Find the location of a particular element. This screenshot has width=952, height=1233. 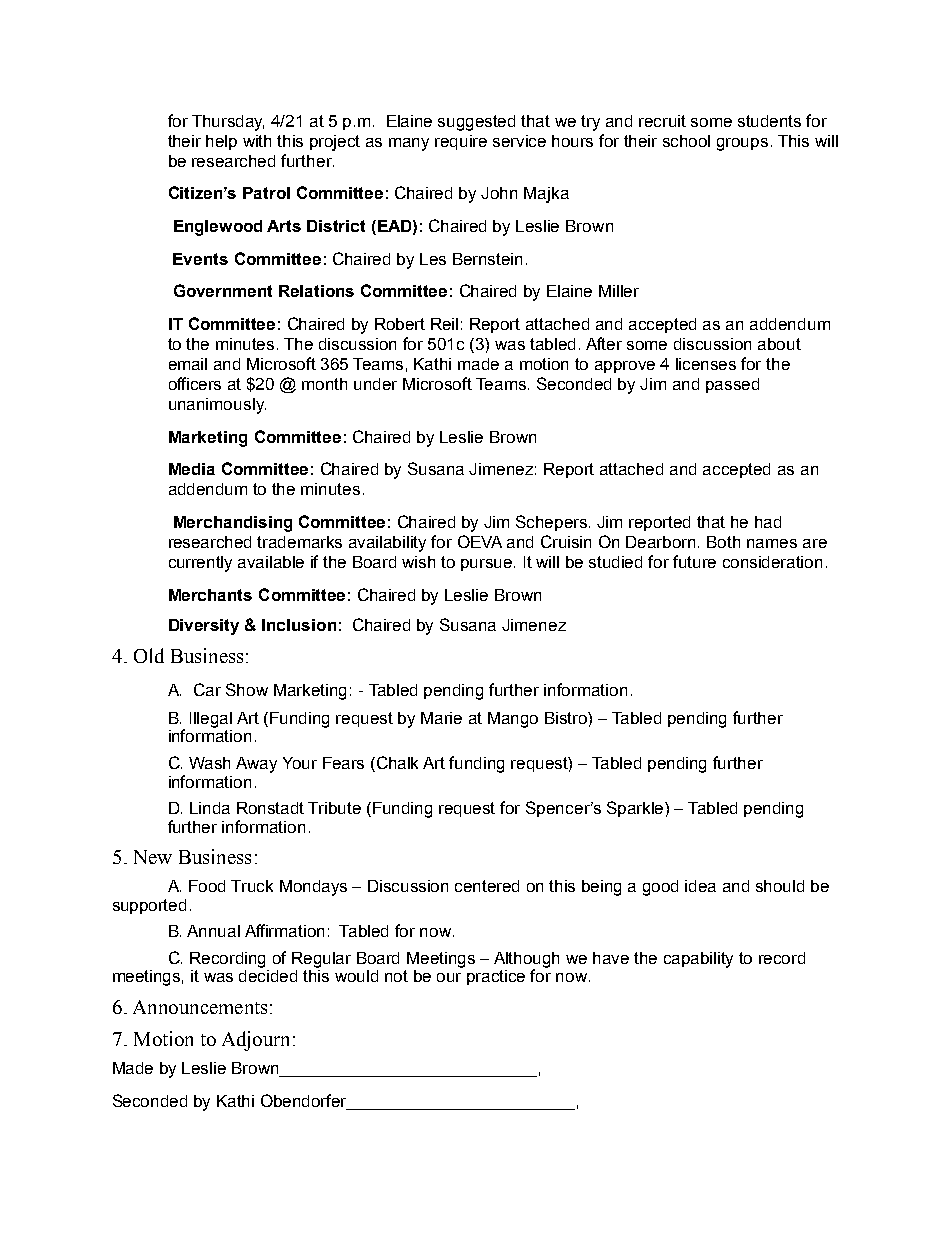

pursue is located at coordinates (488, 565).
